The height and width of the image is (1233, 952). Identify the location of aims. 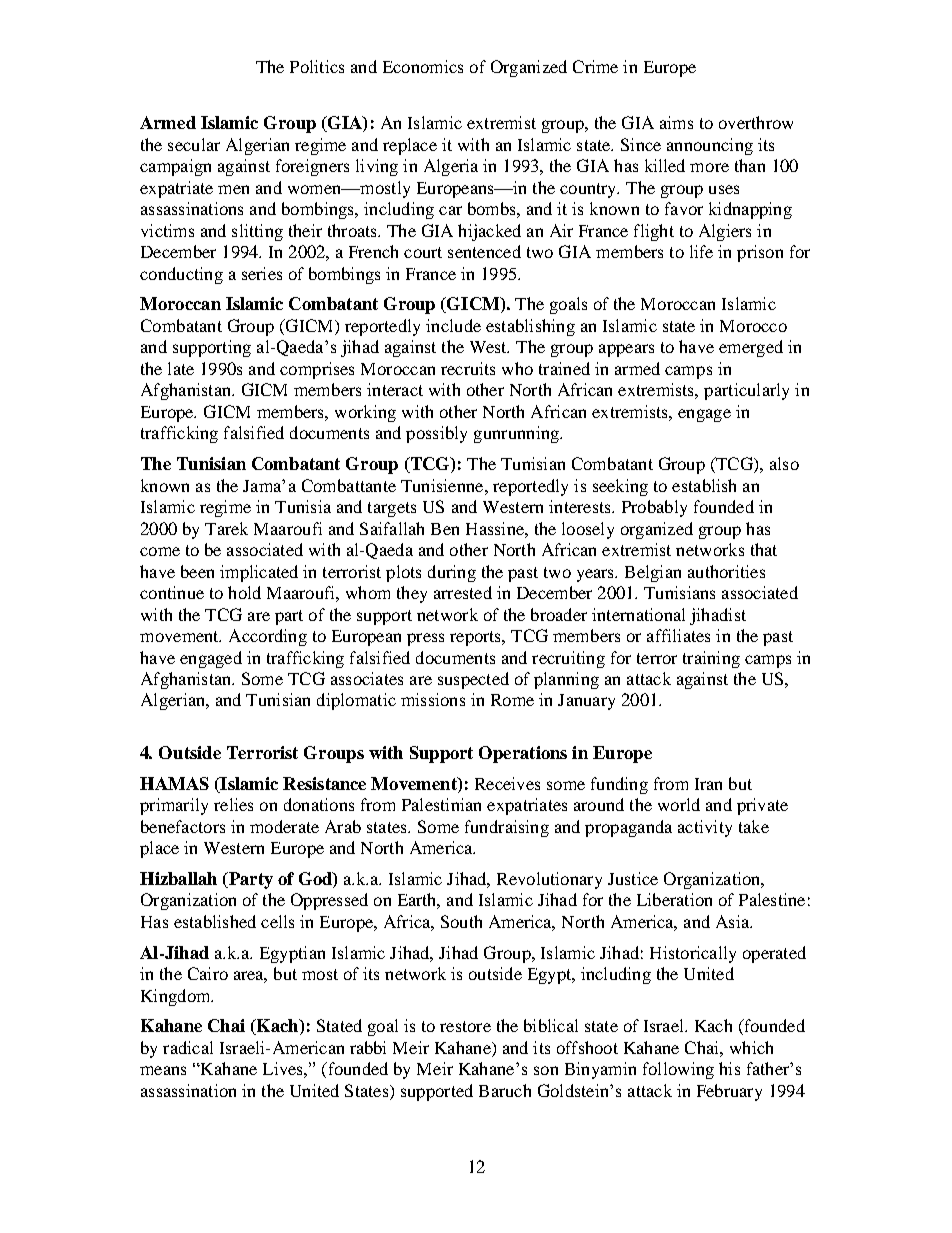
(676, 122).
